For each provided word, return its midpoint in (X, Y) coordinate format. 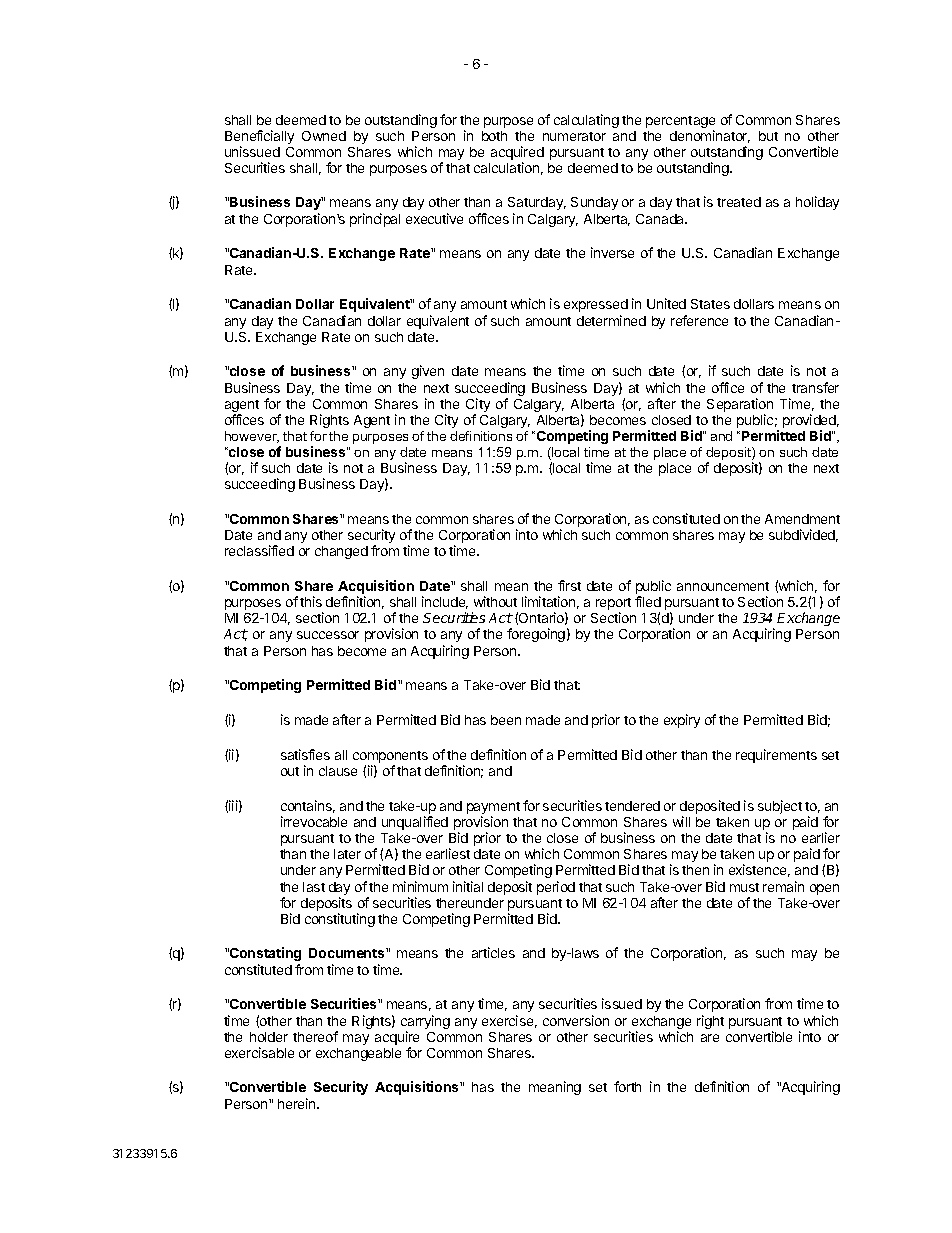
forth (627, 1086)
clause (338, 771)
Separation (740, 406)
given (428, 372)
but (768, 136)
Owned (324, 136)
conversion (576, 1020)
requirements (776, 756)
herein (298, 1103)
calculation (506, 167)
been (506, 720)
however (252, 437)
